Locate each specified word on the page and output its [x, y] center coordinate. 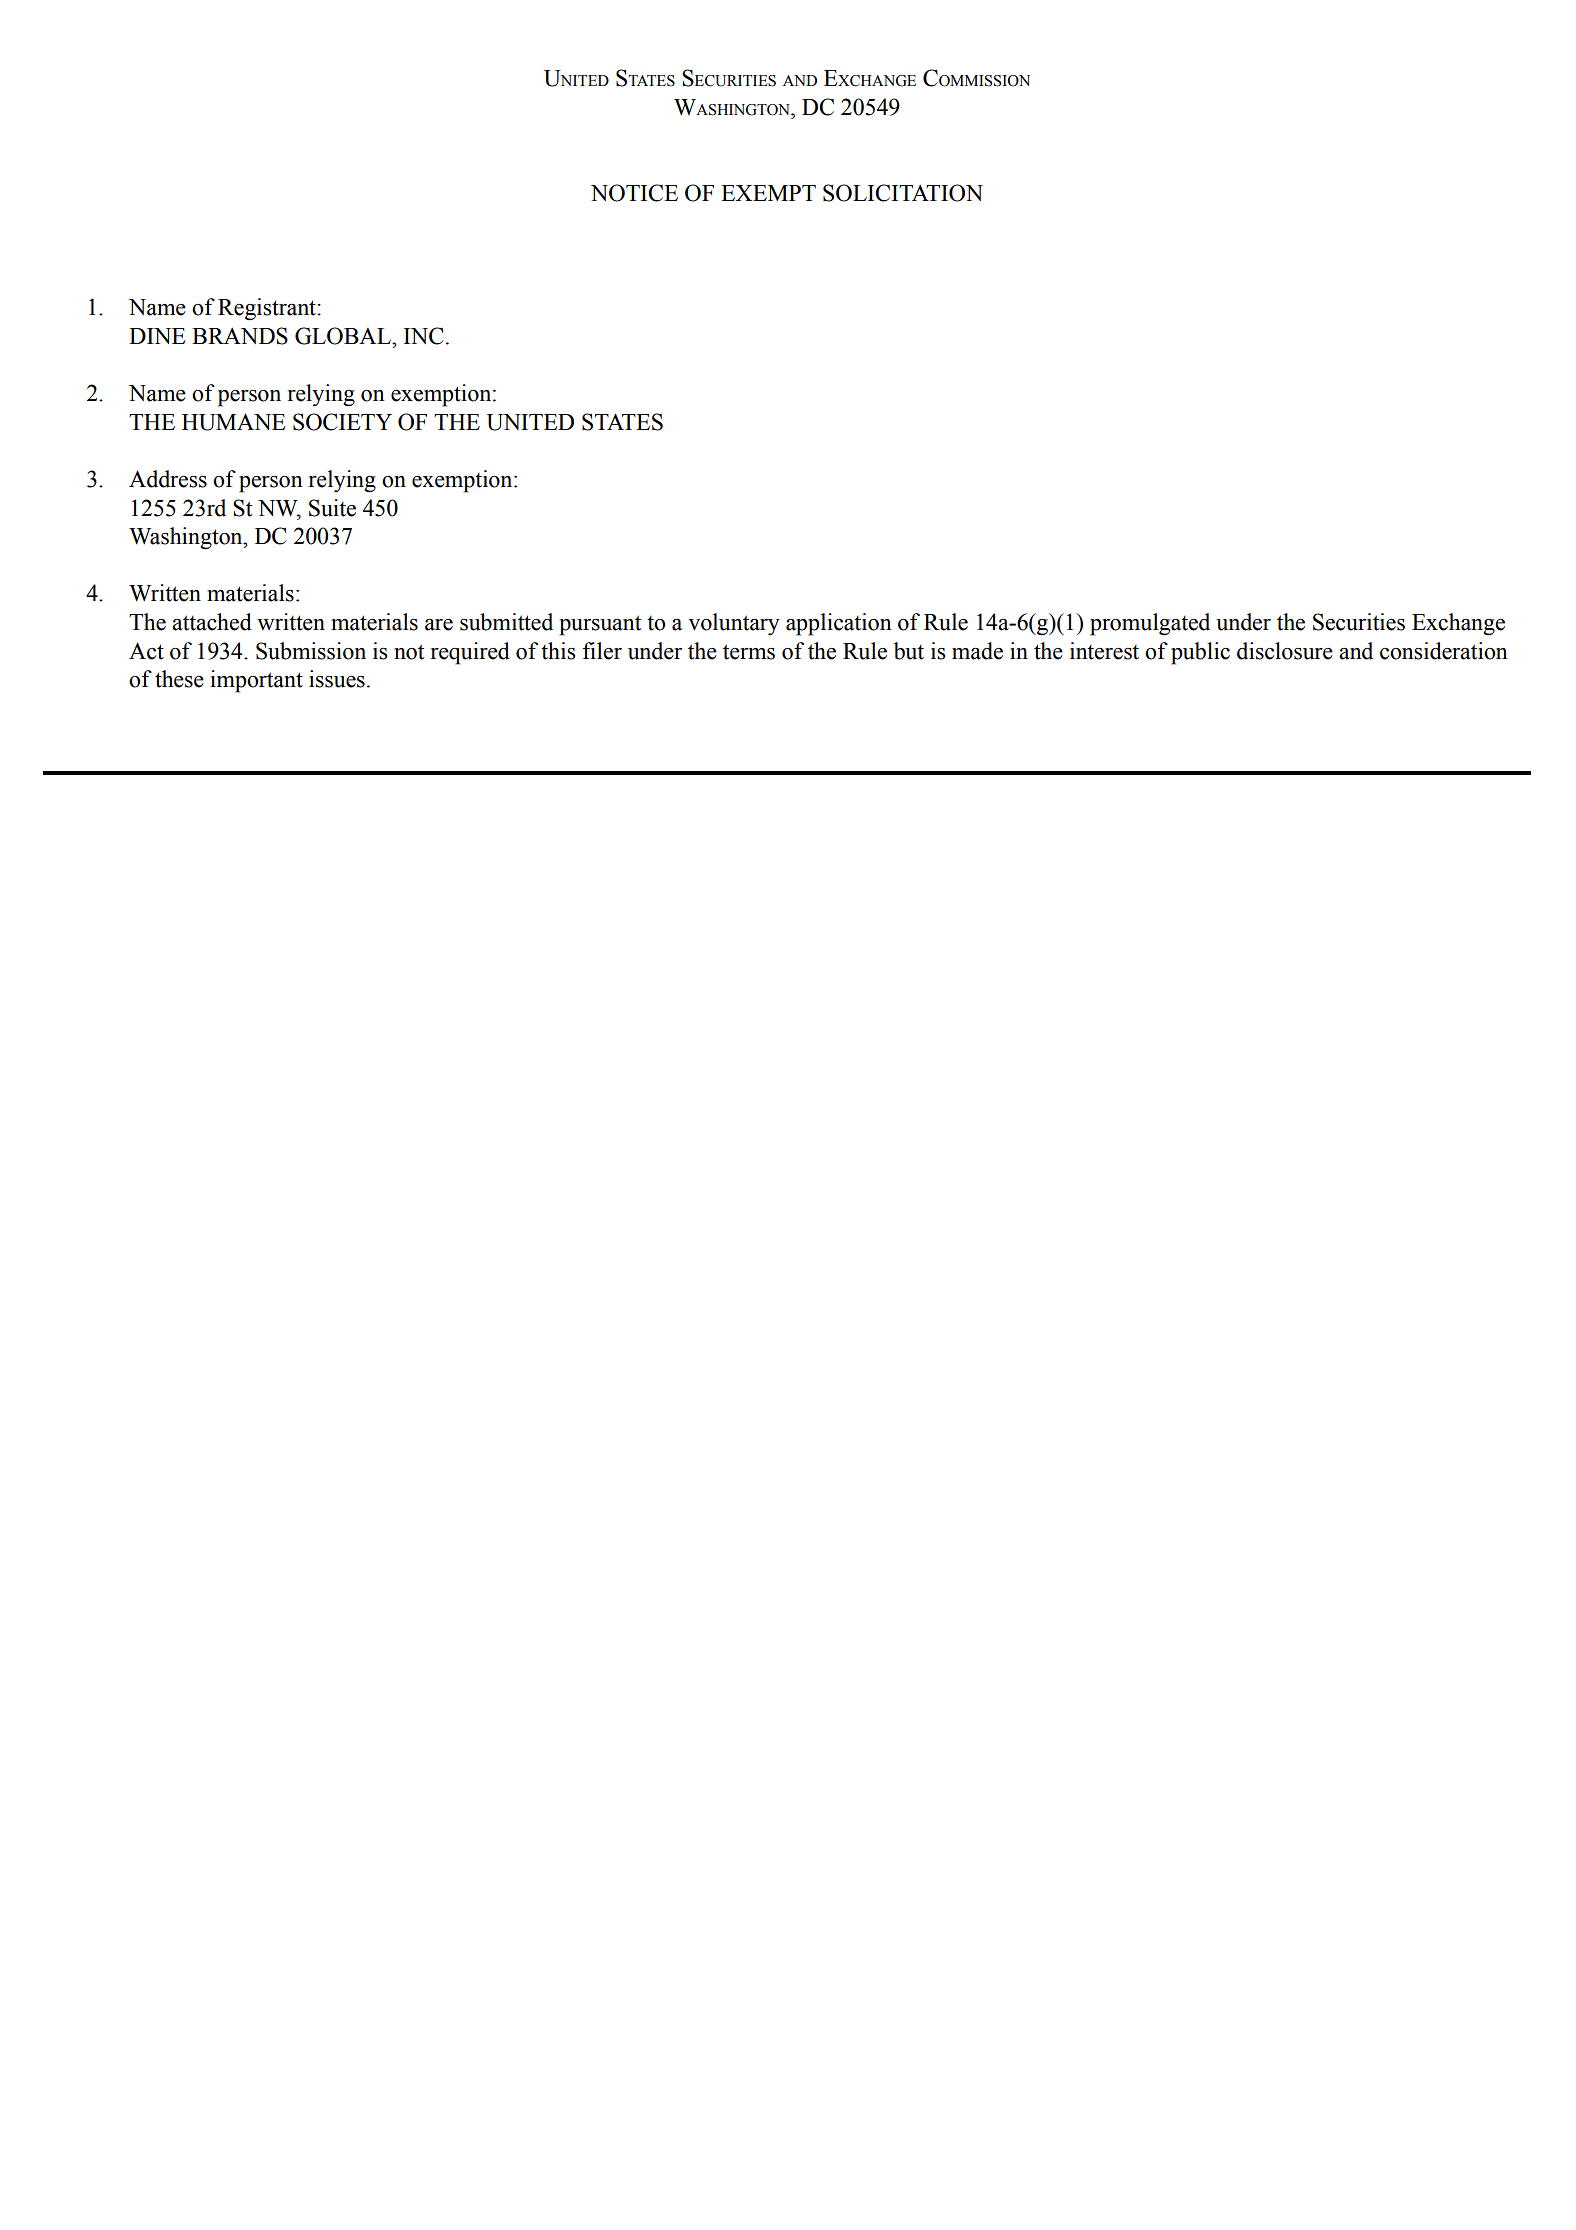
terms [749, 652]
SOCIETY [342, 422]
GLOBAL [344, 336]
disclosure [1285, 651]
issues [337, 679]
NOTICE [634, 193]
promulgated [1150, 624]
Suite [332, 508]
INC [423, 336]
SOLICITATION [903, 193]
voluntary [734, 624]
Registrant [268, 309]
